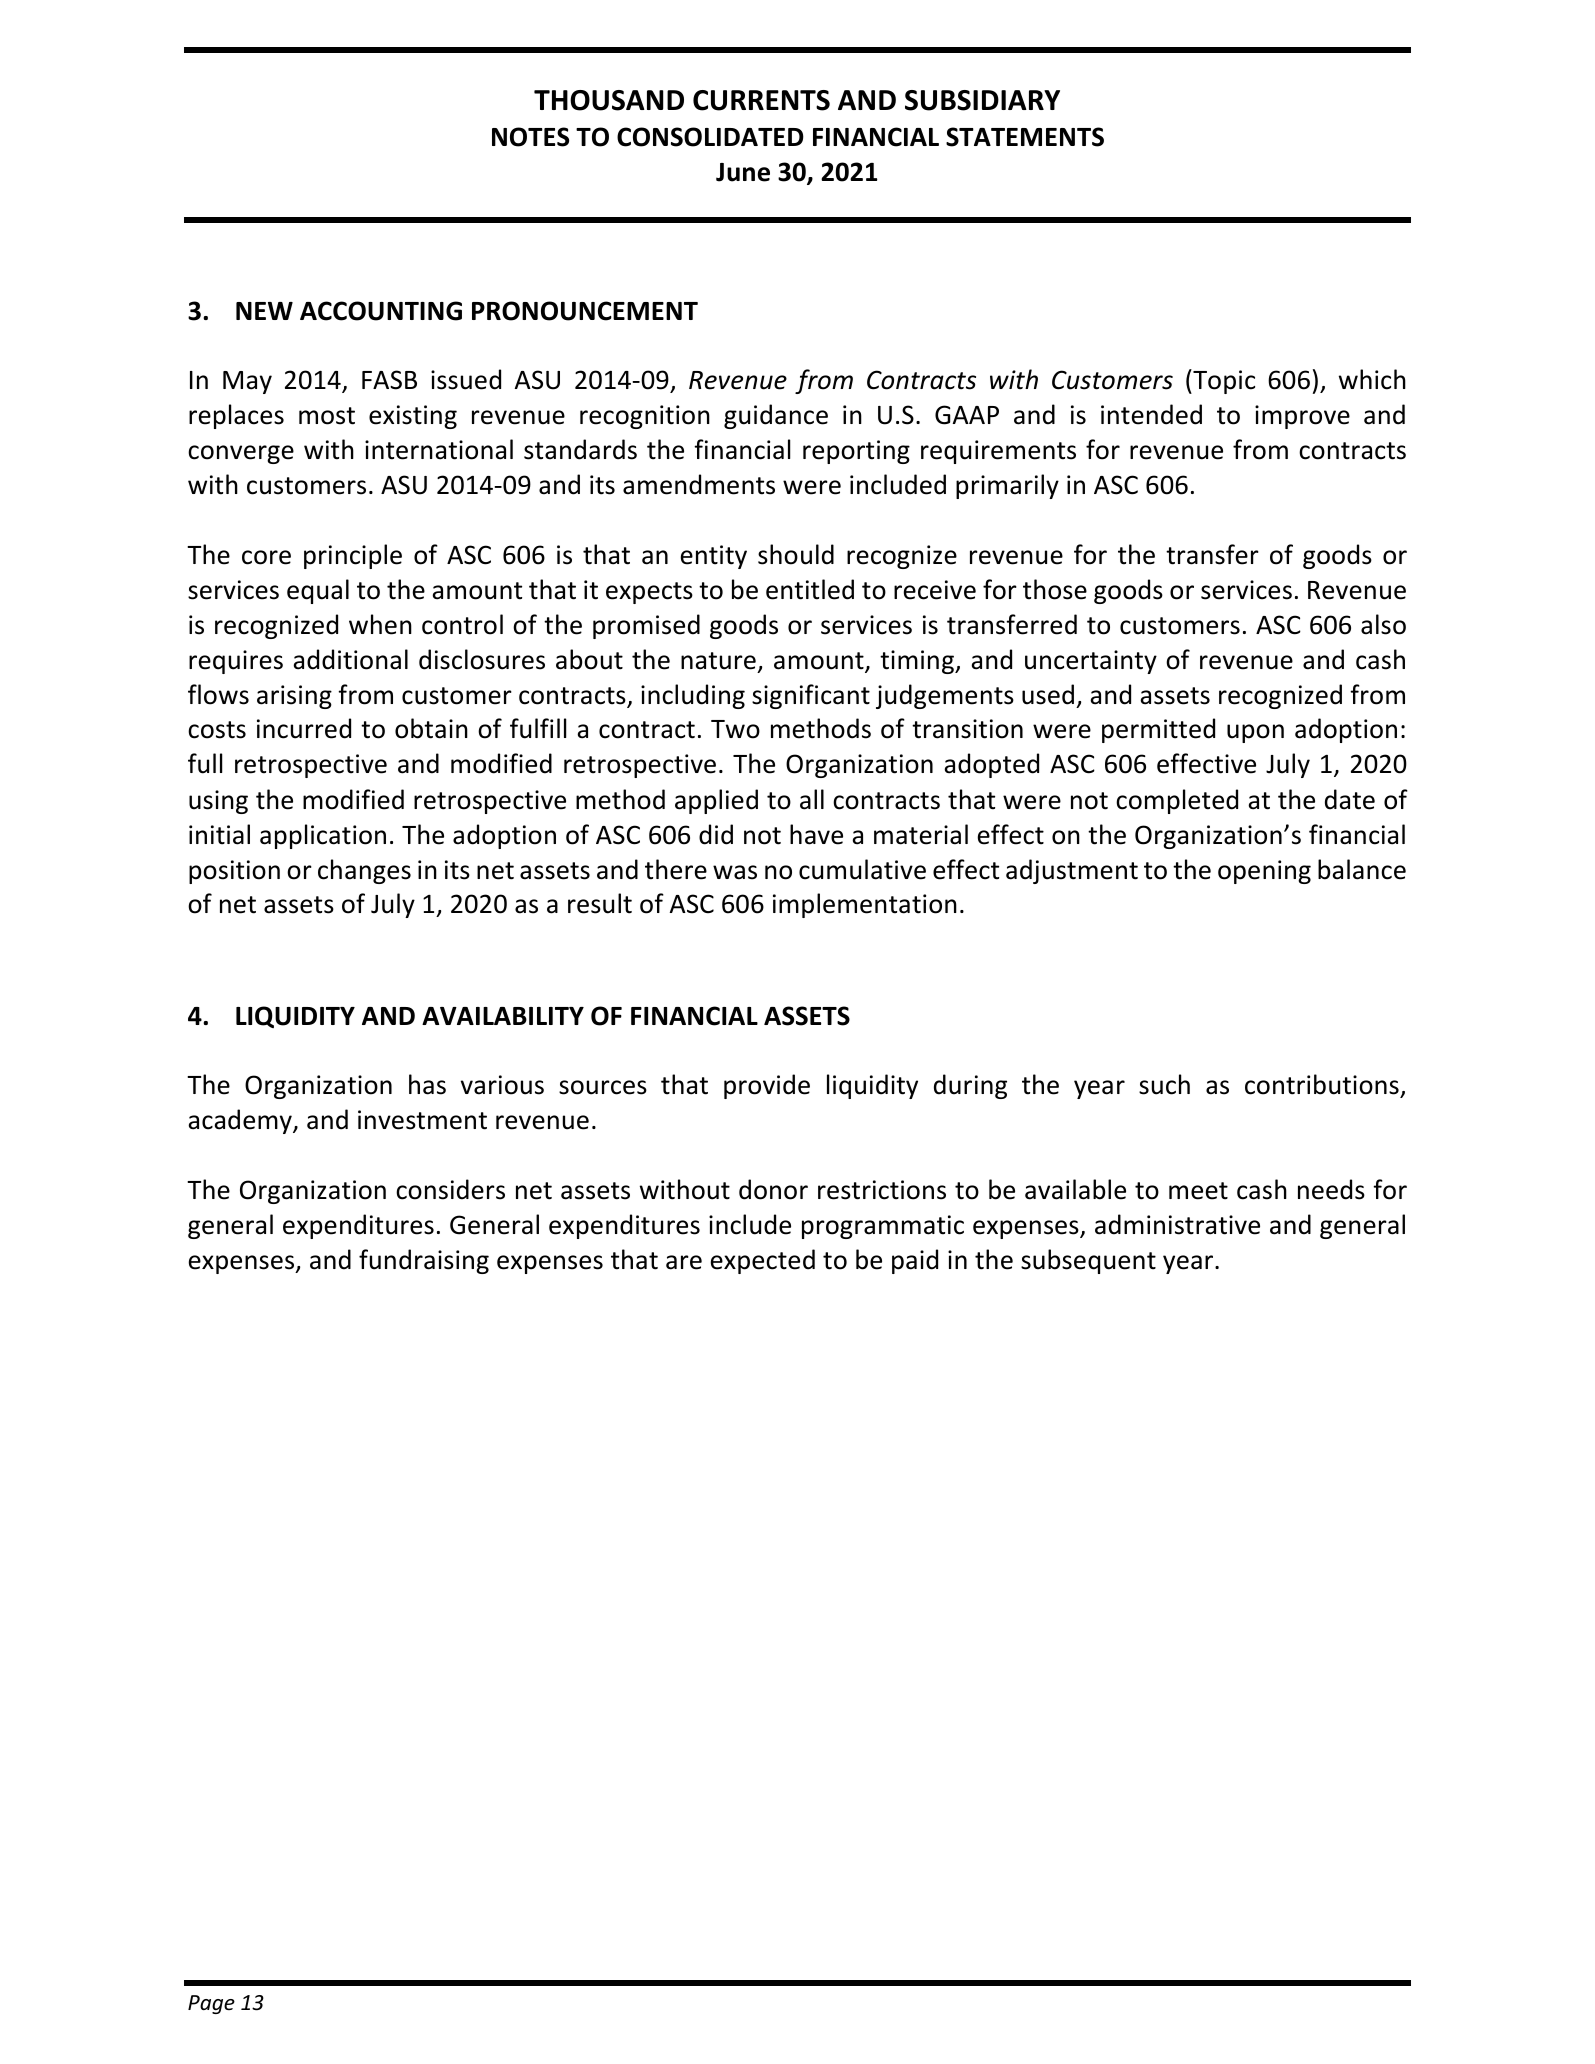 Image resolution: width=1595 pixels, height=2064 pixels. What do you see at coordinates (211, 2004) in the page?
I see `Page` at bounding box center [211, 2004].
